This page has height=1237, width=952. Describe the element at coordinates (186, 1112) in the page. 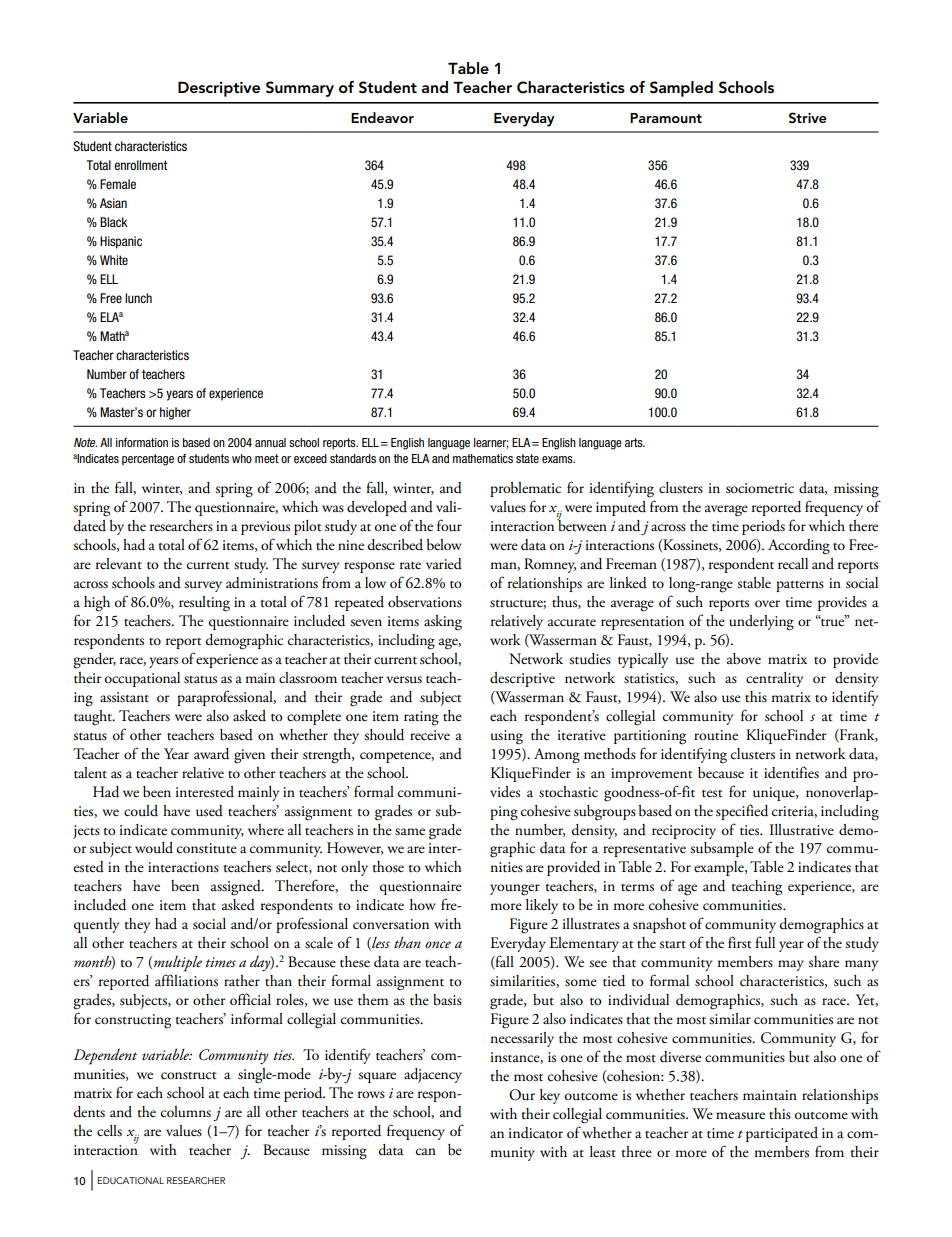

I see `columns` at that location.
